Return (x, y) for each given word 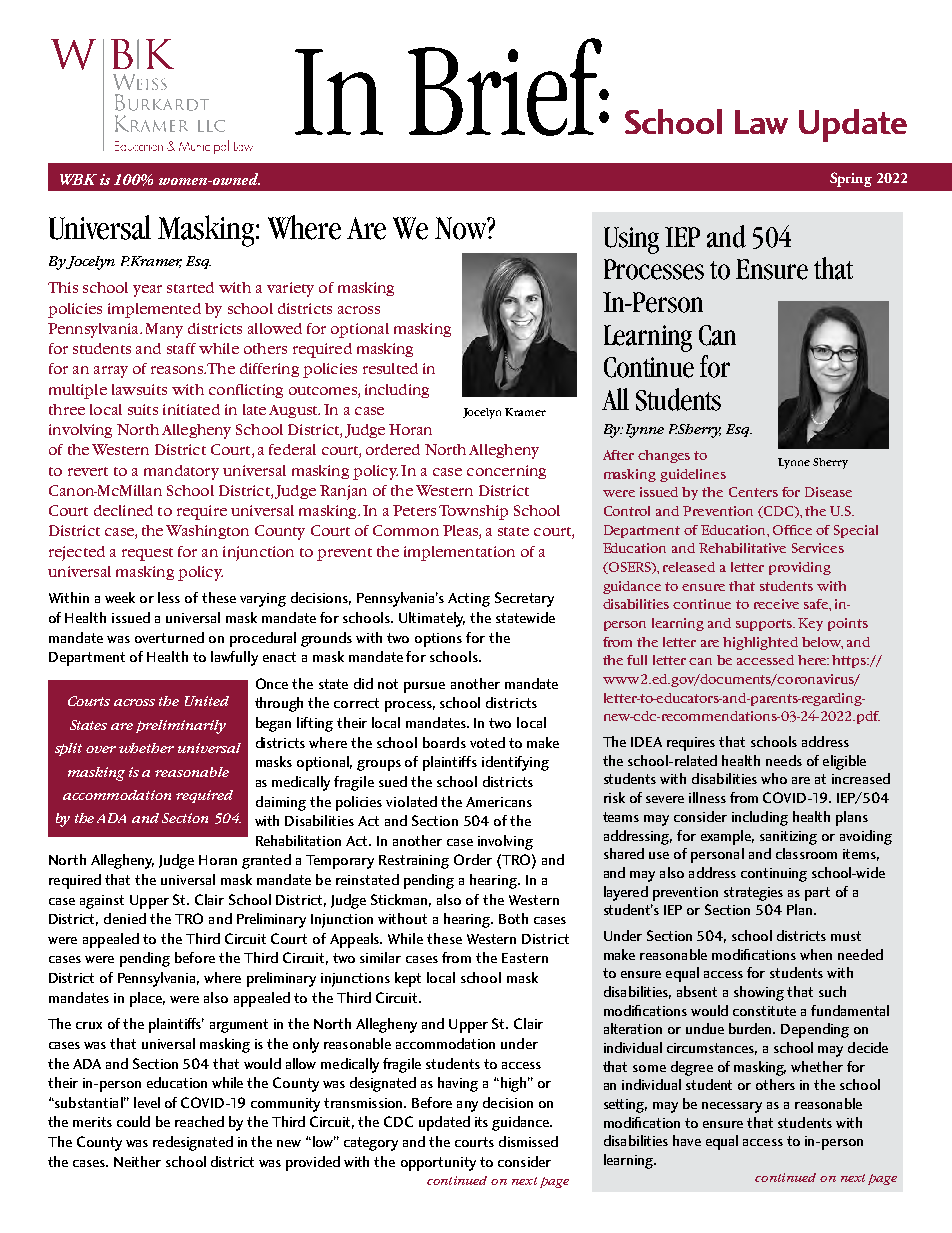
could (133, 1121)
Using (631, 240)
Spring (851, 179)
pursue (424, 687)
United (207, 701)
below (822, 643)
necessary (732, 1107)
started (190, 287)
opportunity (438, 1164)
